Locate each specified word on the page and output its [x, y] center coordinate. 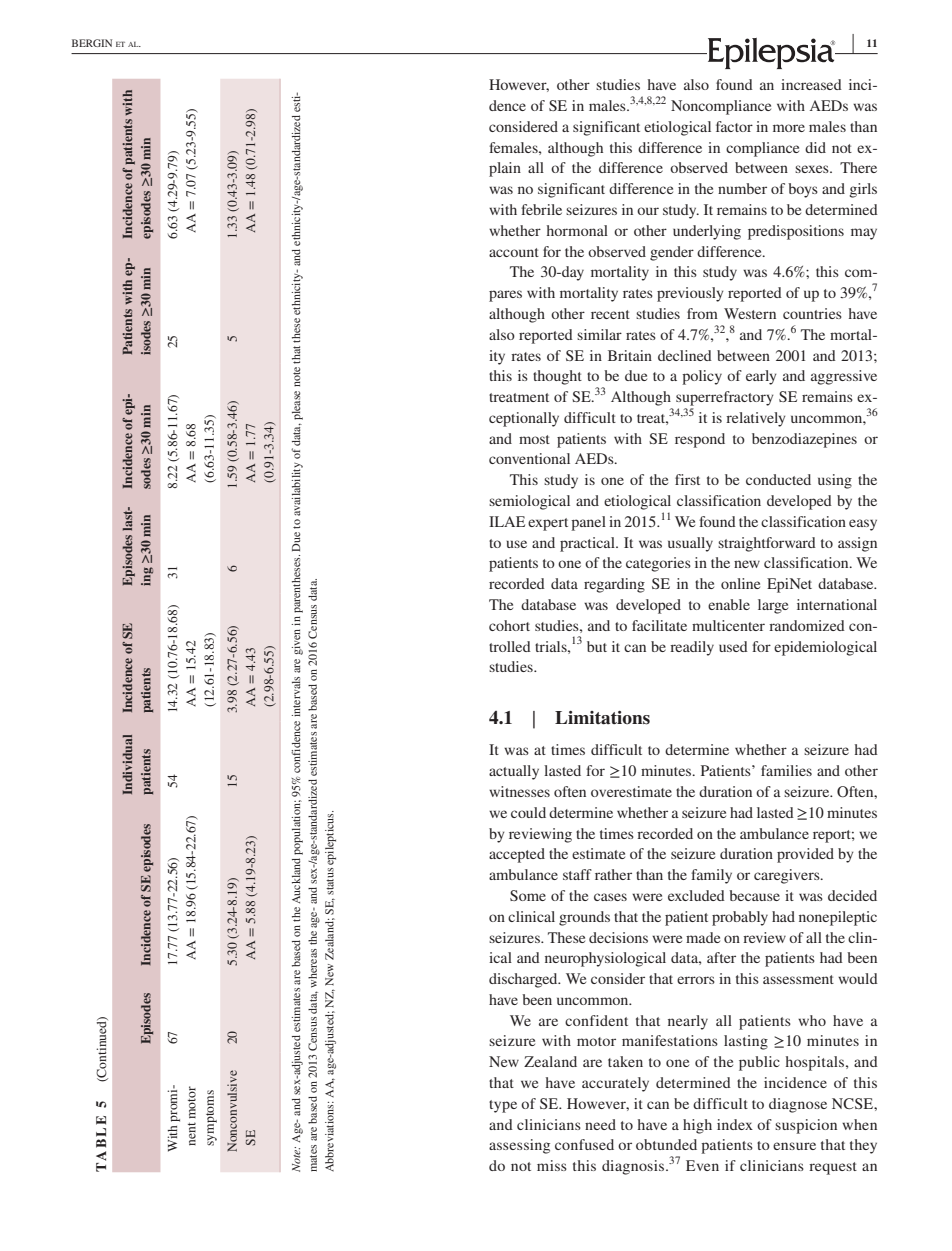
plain [505, 169]
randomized [807, 625]
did [815, 147]
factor [734, 126]
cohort [509, 625]
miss [552, 1165]
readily [692, 648]
